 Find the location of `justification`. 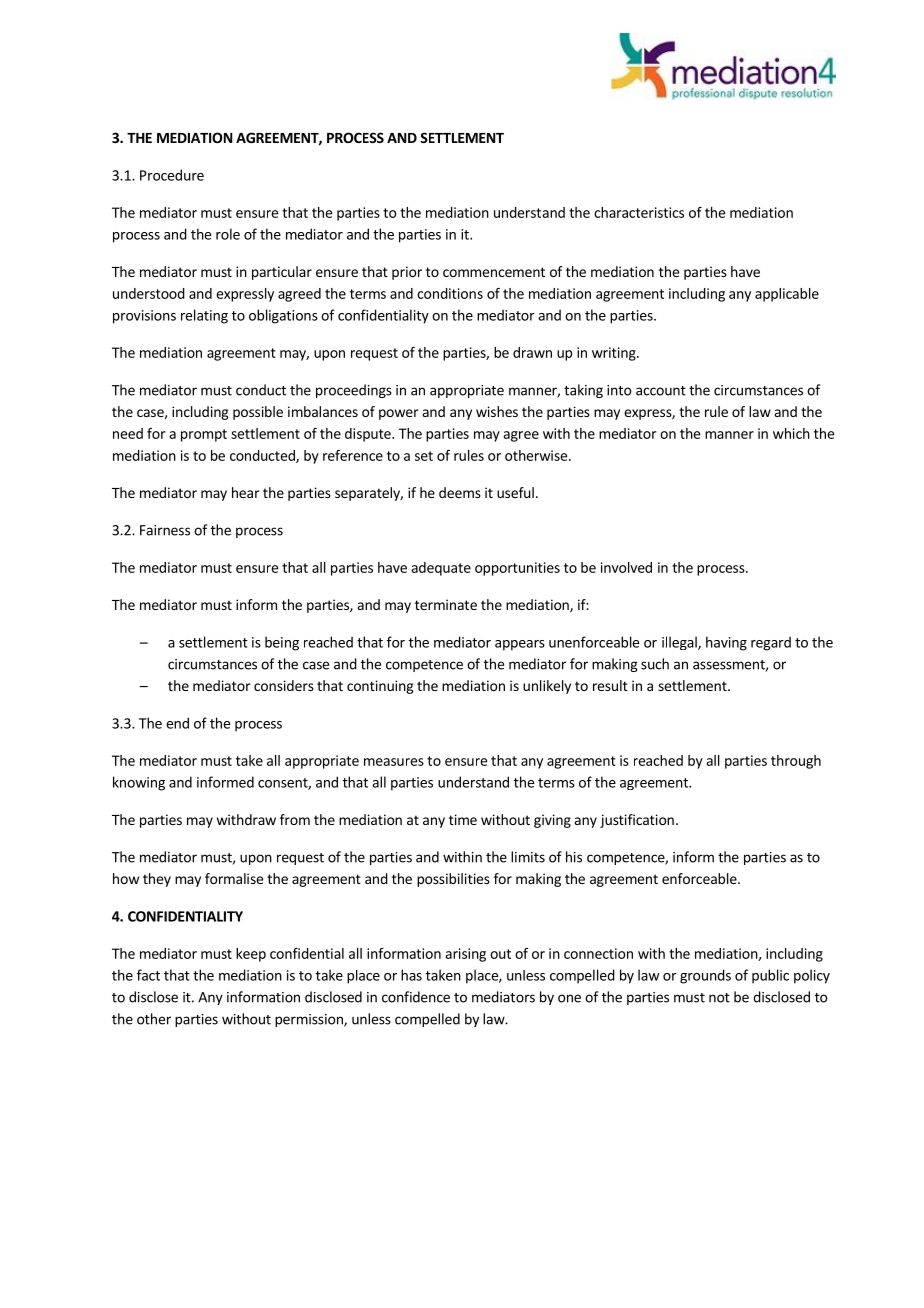

justification is located at coordinates (637, 821).
